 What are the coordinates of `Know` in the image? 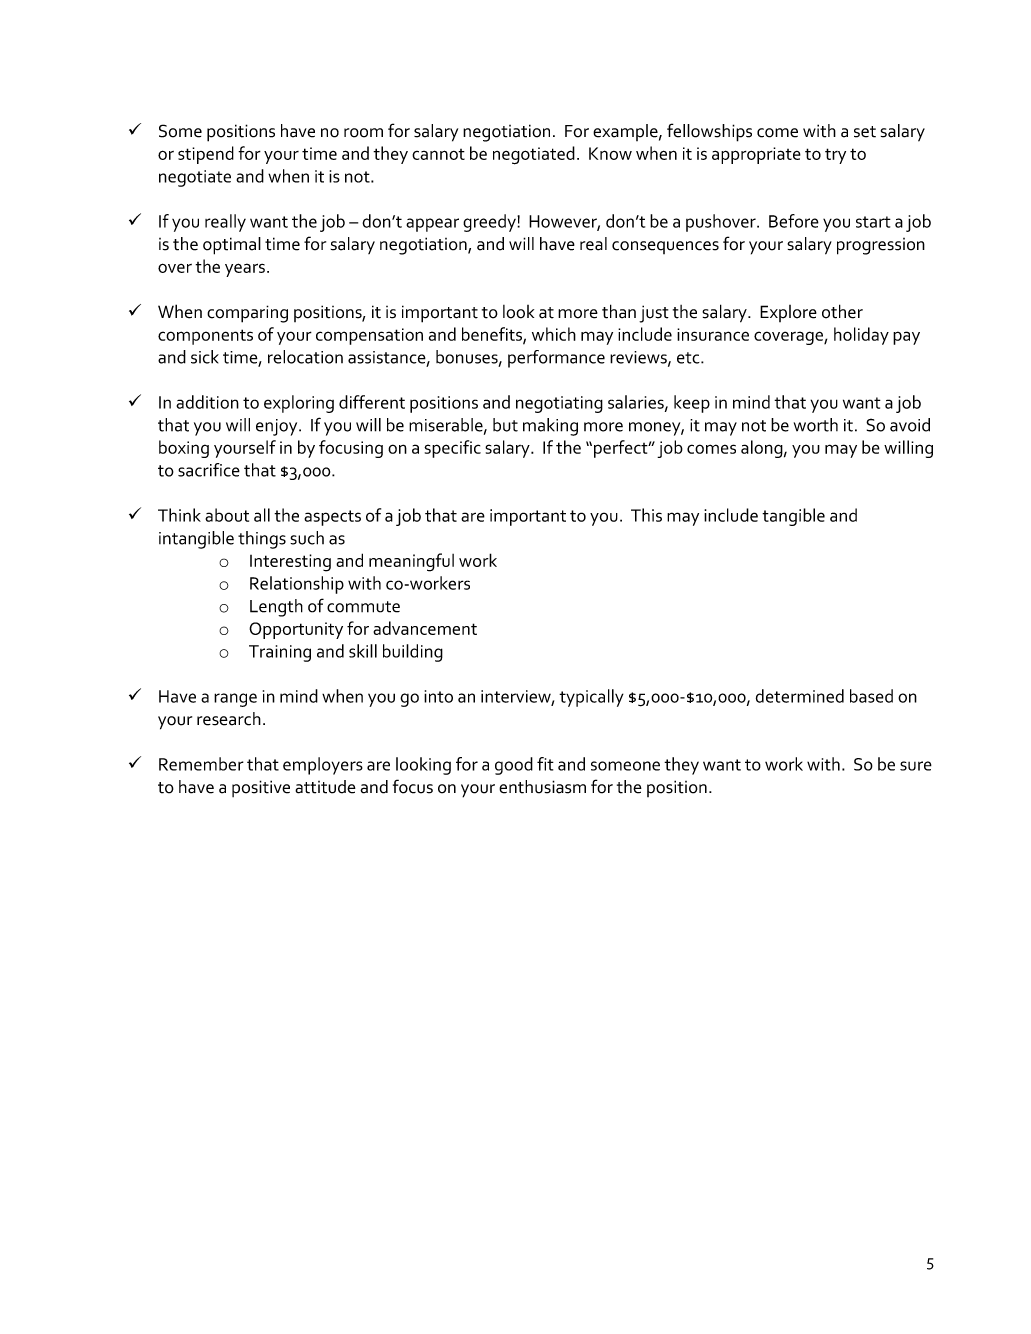 It's located at (610, 153).
